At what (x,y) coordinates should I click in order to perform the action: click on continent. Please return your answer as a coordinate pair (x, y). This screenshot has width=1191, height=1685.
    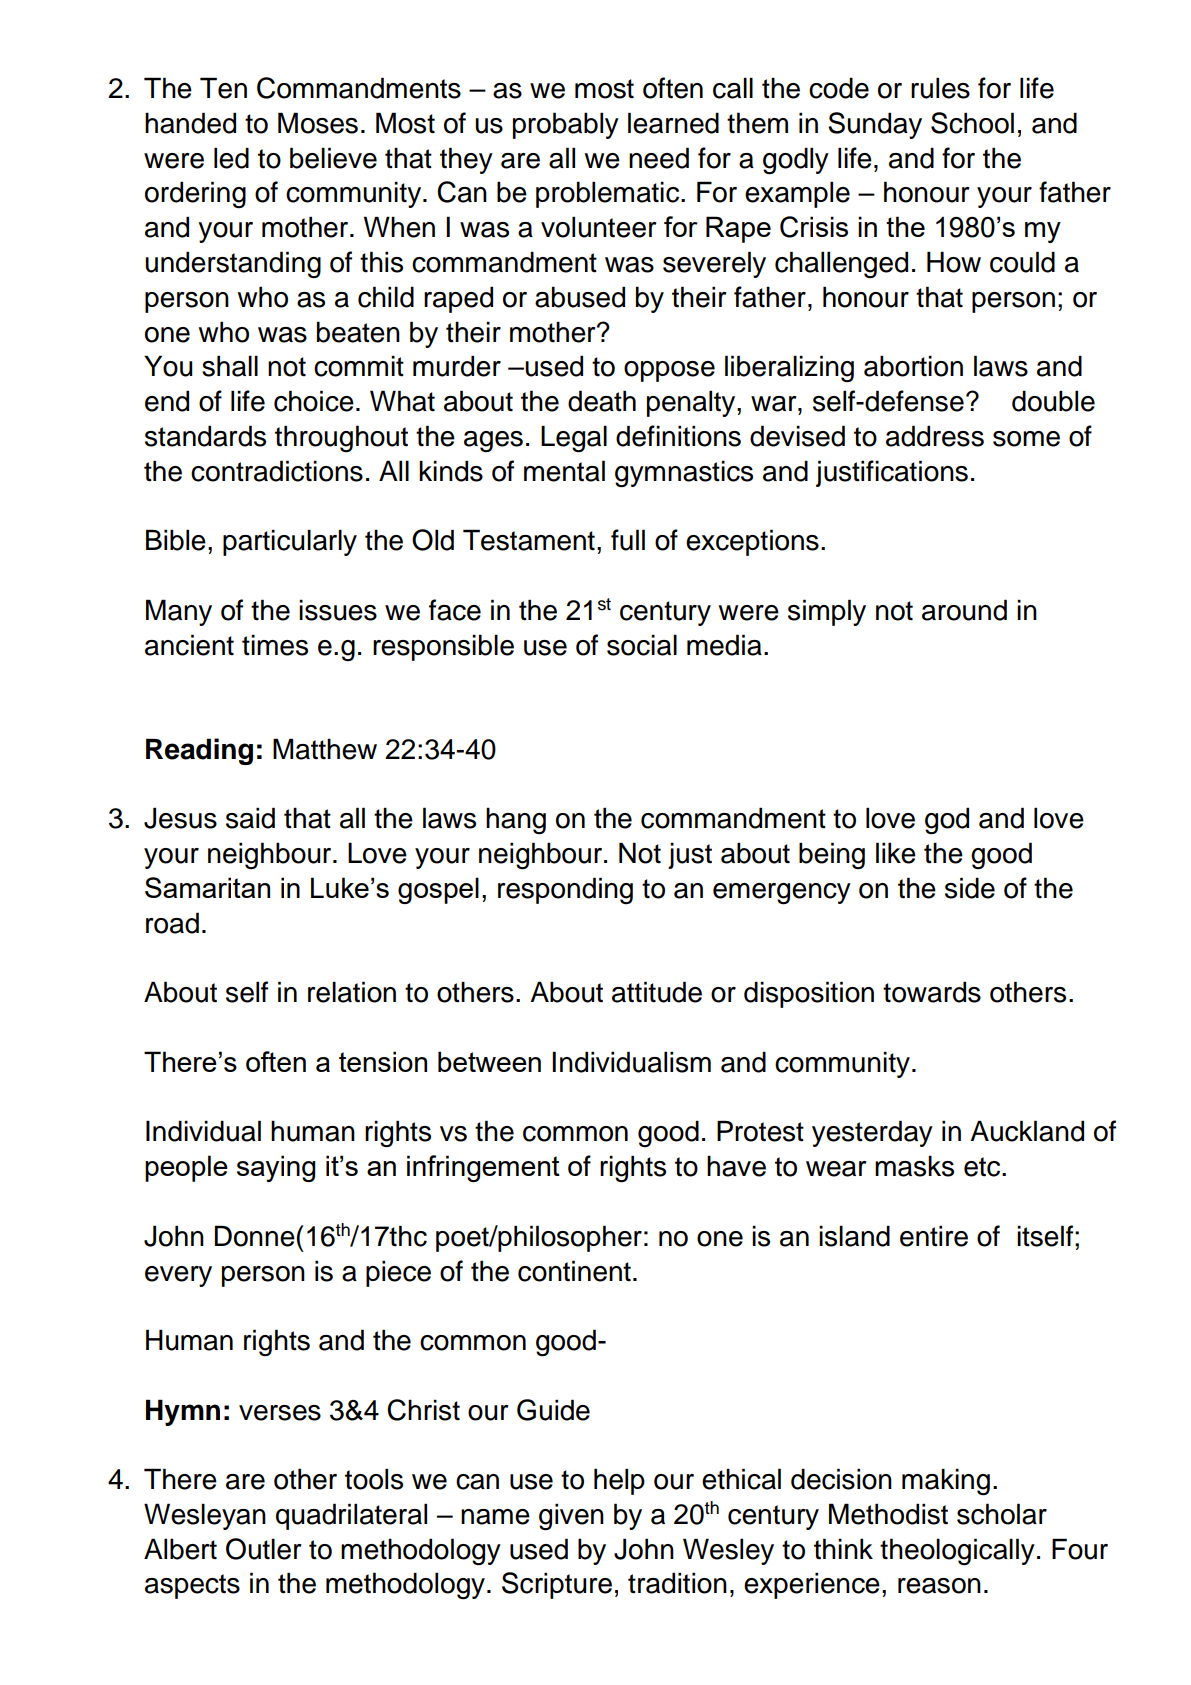
    Looking at the image, I should click on (574, 1271).
